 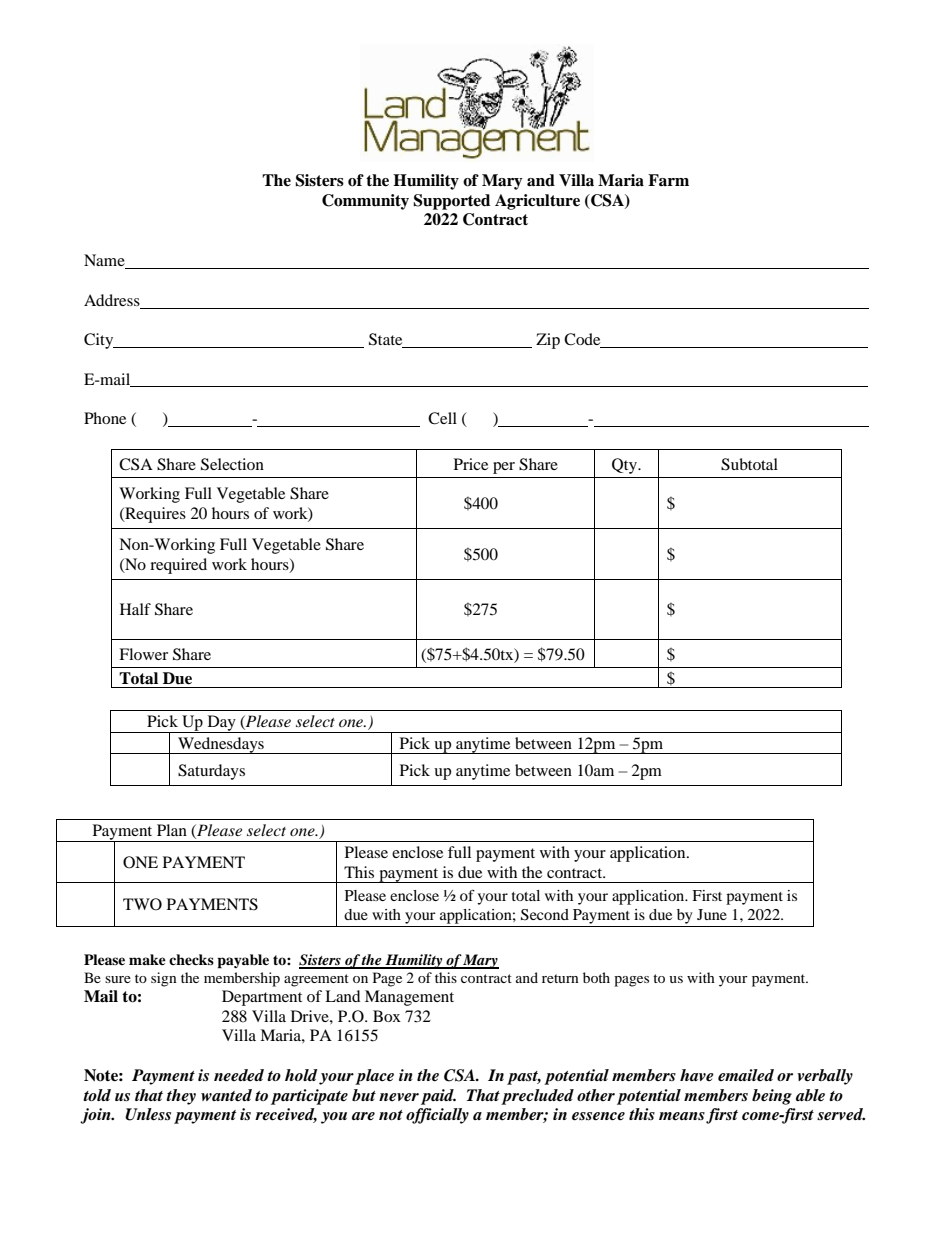 I want to click on Farm, so click(x=668, y=180).
